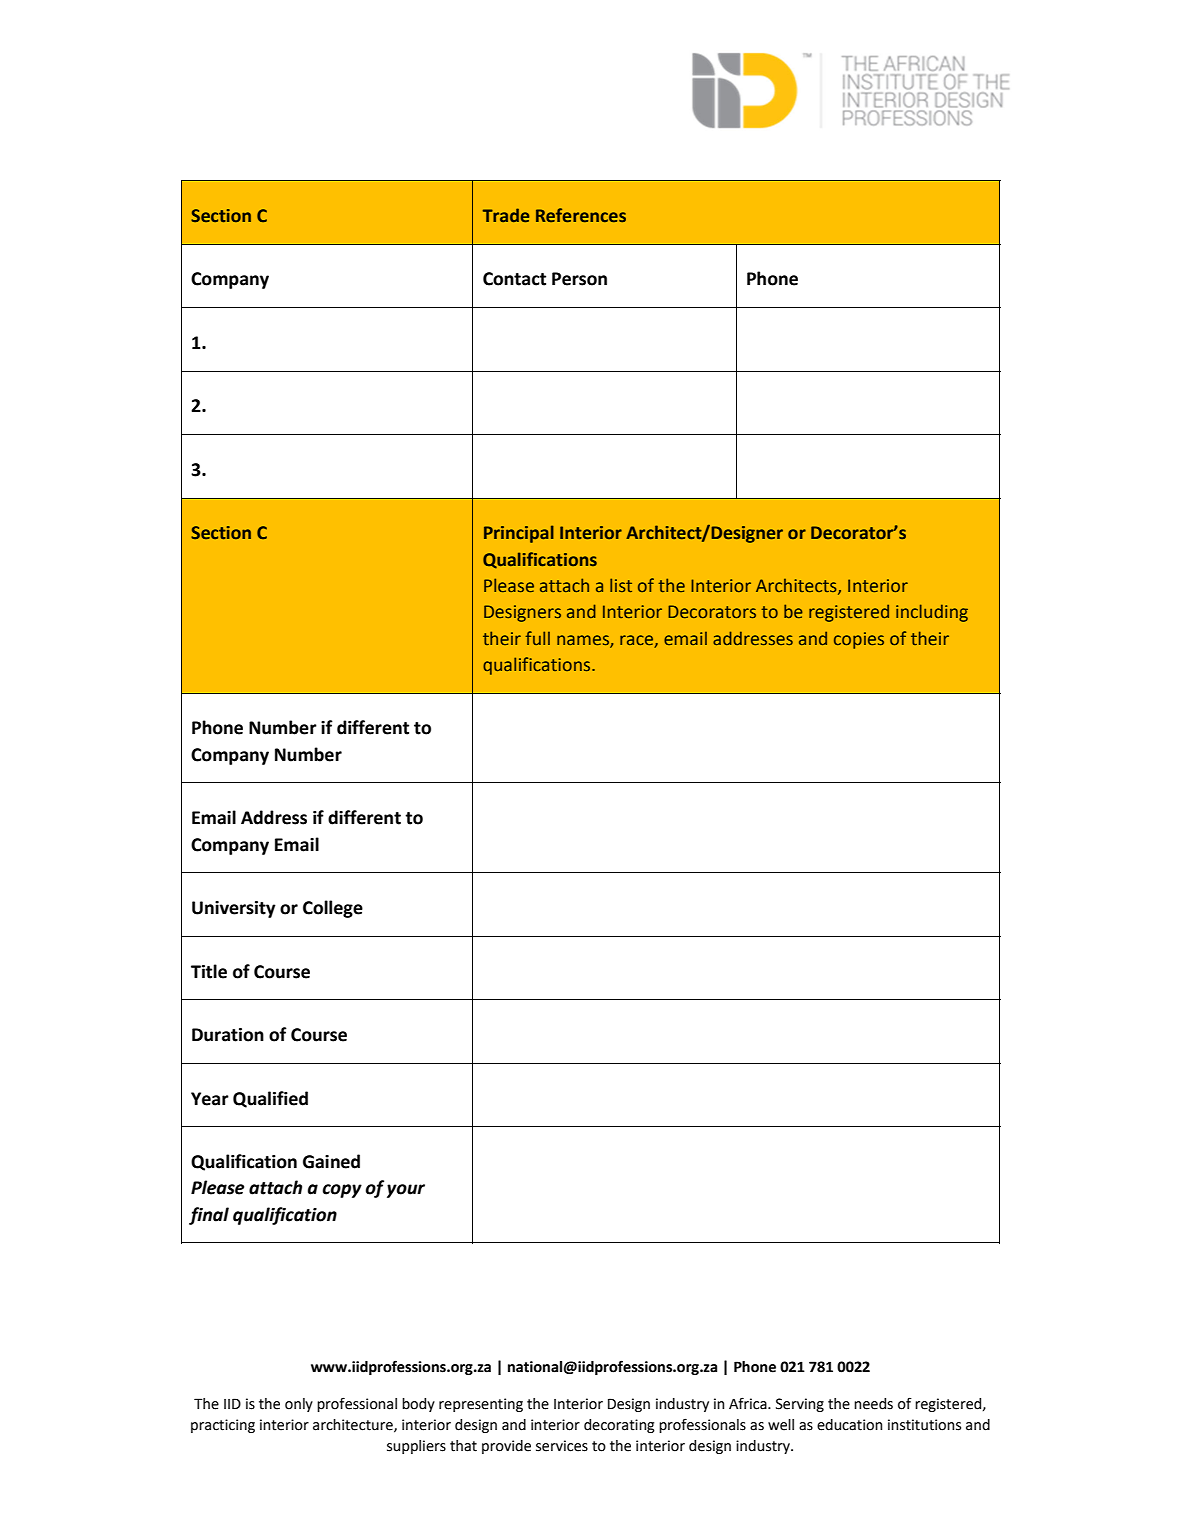  I want to click on list, so click(621, 585).
